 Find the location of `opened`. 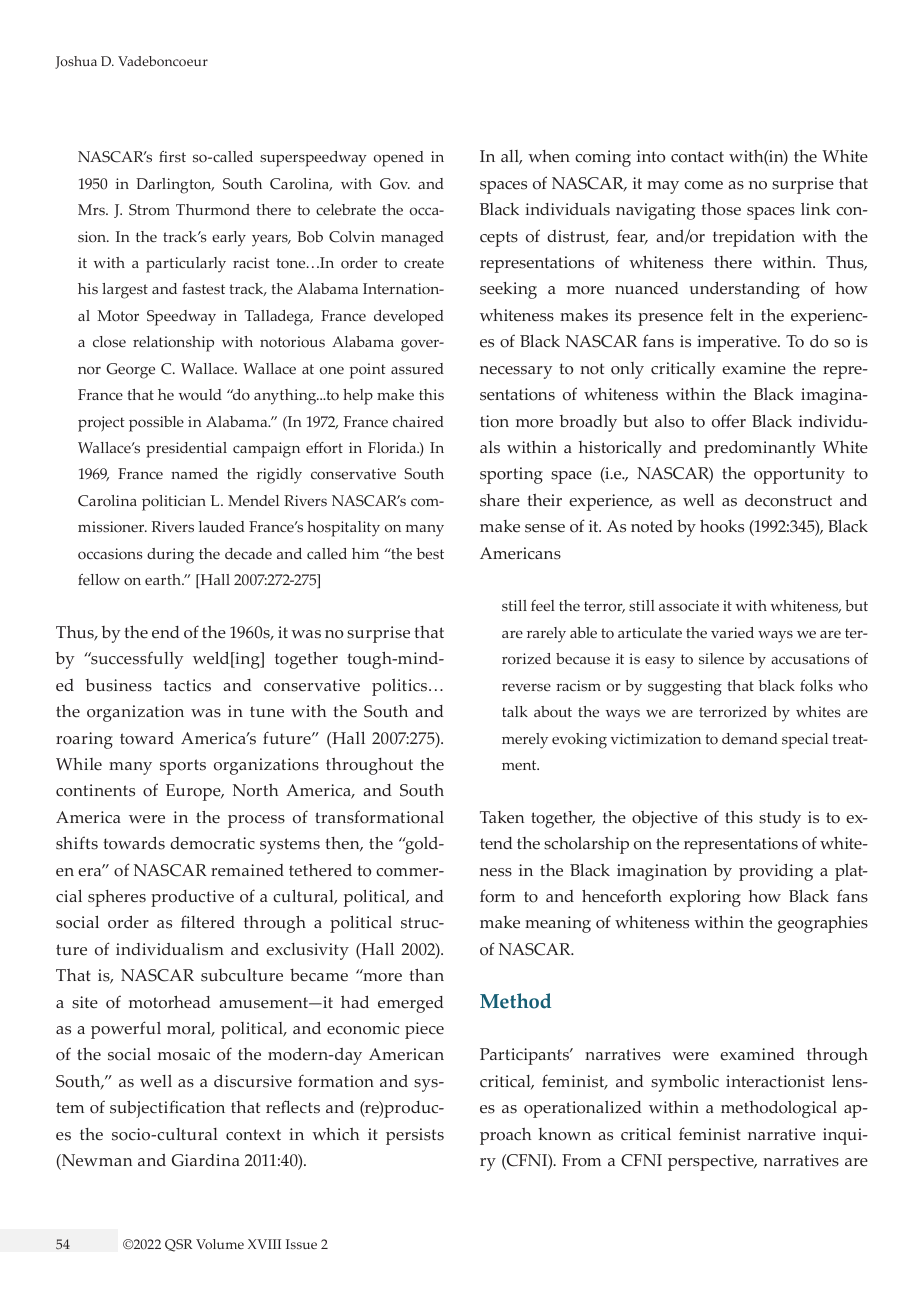

opened is located at coordinates (399, 159).
